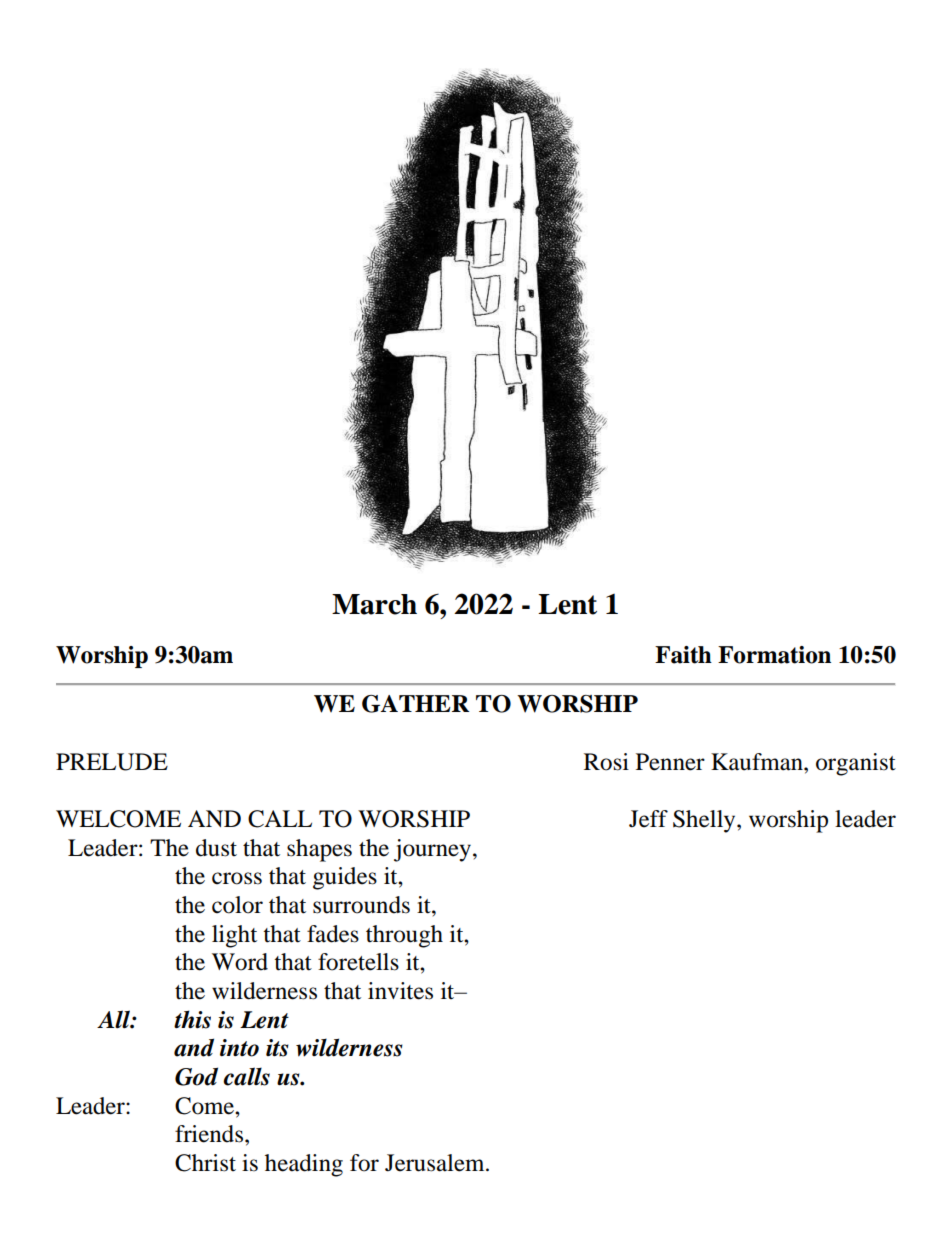  What do you see at coordinates (683, 655) in the screenshot?
I see `Faith` at bounding box center [683, 655].
